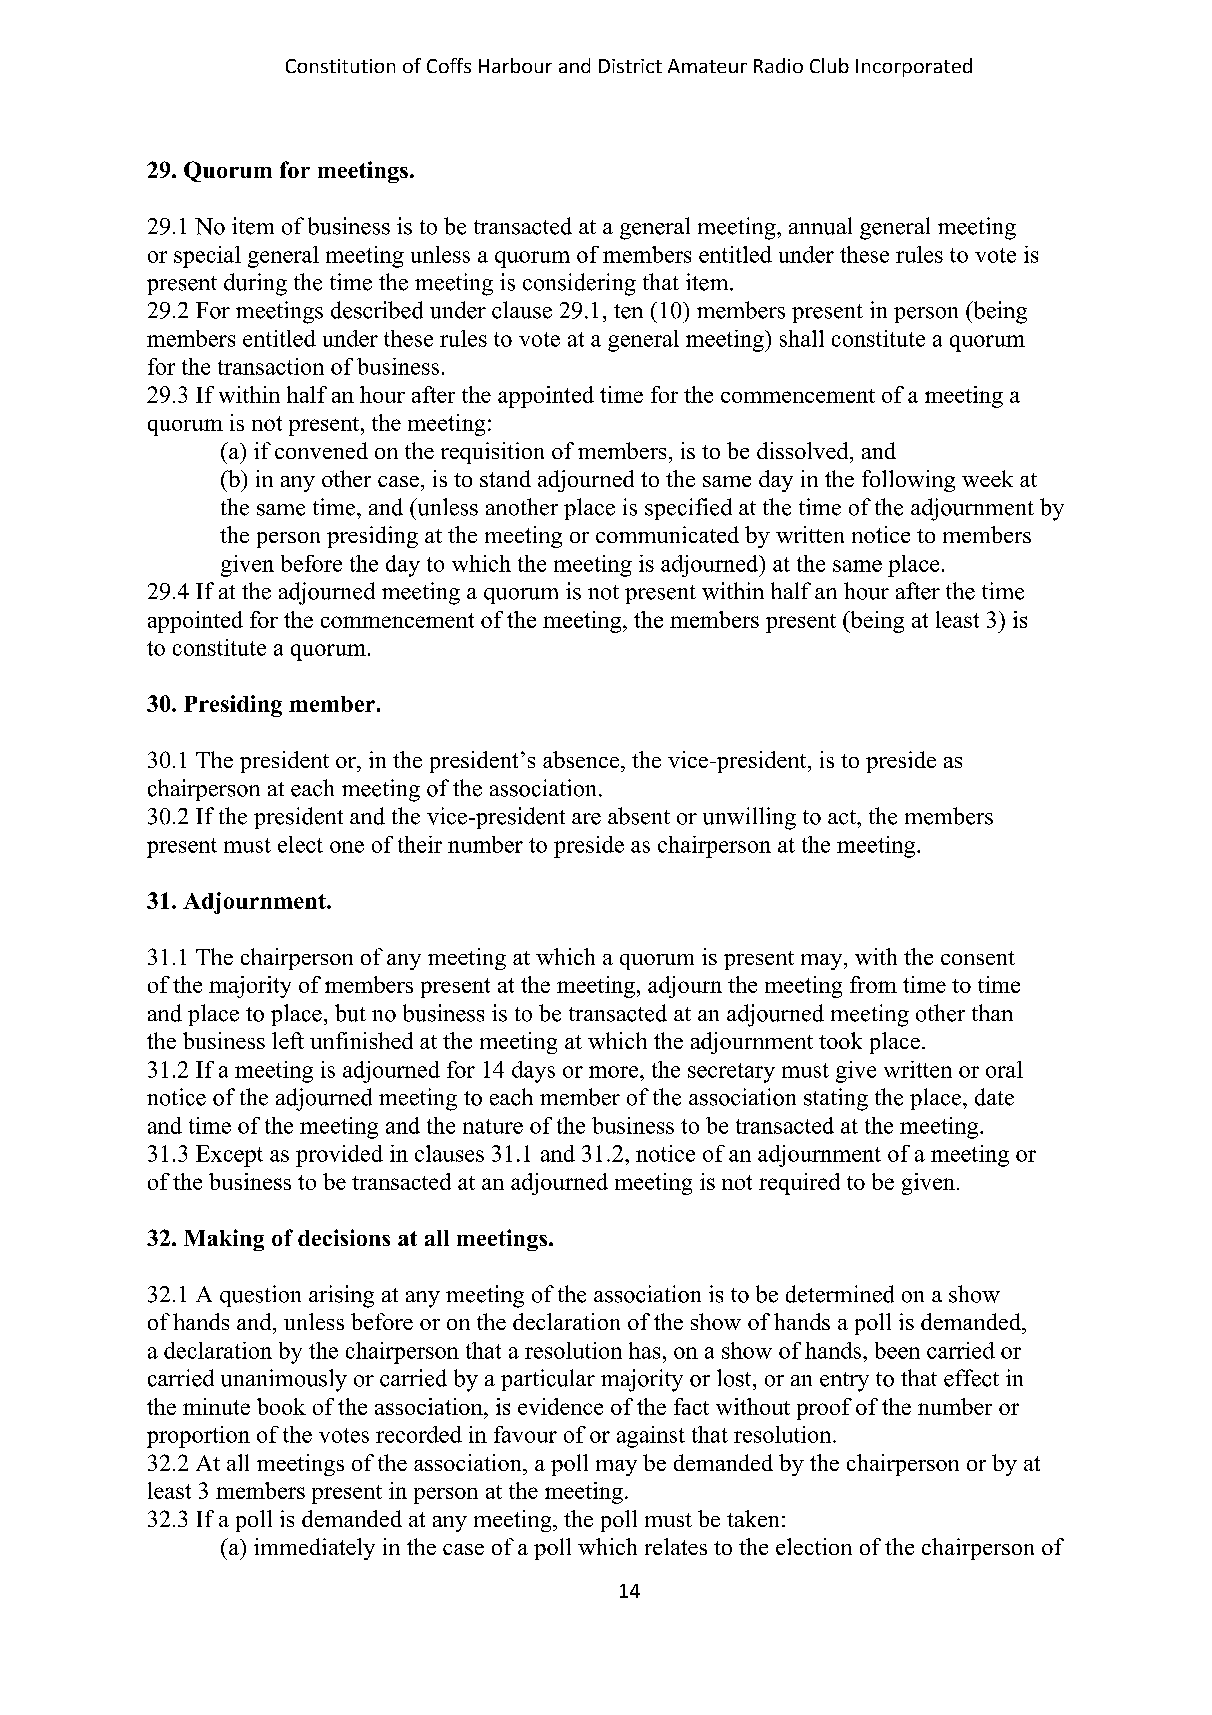 The width and height of the document is (1212, 1715). What do you see at coordinates (824, 1409) in the document?
I see `proof` at bounding box center [824, 1409].
